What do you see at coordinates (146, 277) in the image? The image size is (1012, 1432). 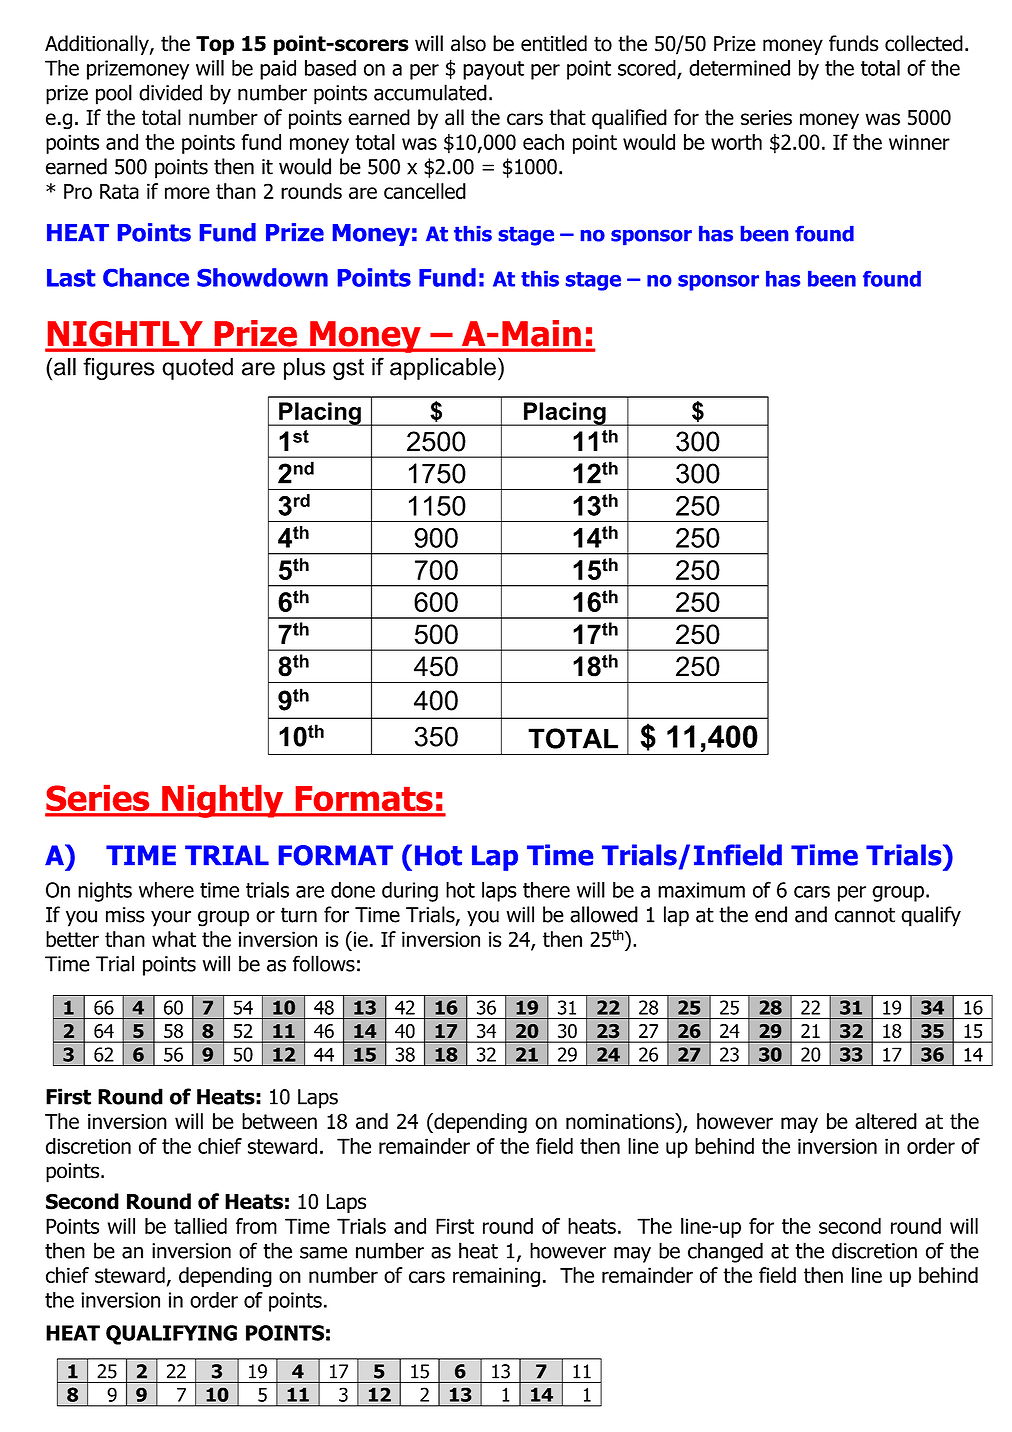 I see `Chance` at bounding box center [146, 277].
